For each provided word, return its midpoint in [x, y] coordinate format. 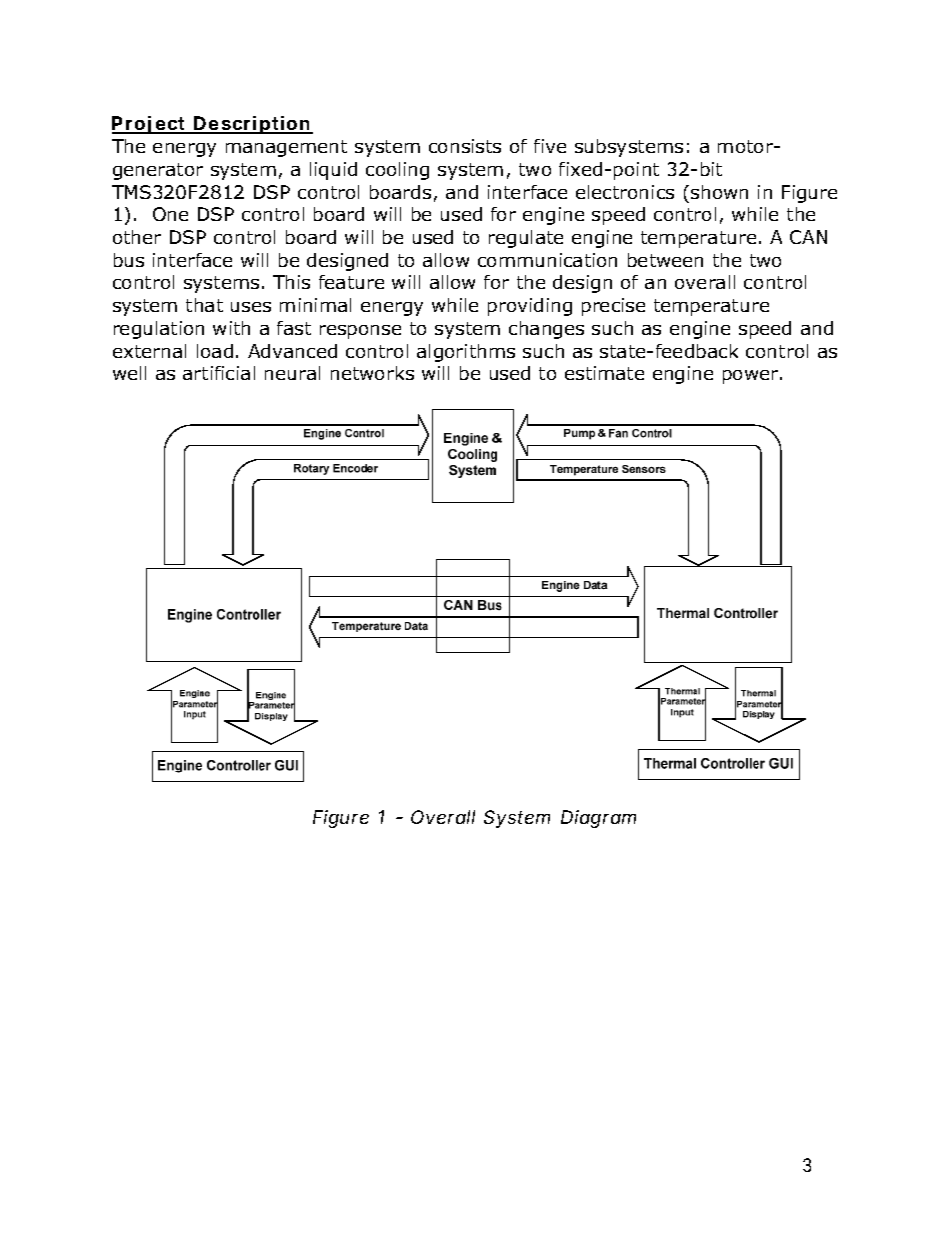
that [204, 305]
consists [465, 146]
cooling [397, 171]
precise [613, 307]
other [137, 237]
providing [530, 307]
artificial [219, 373]
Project [148, 125]
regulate [526, 239]
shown [719, 192]
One [170, 214]
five [550, 146]
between [665, 260]
